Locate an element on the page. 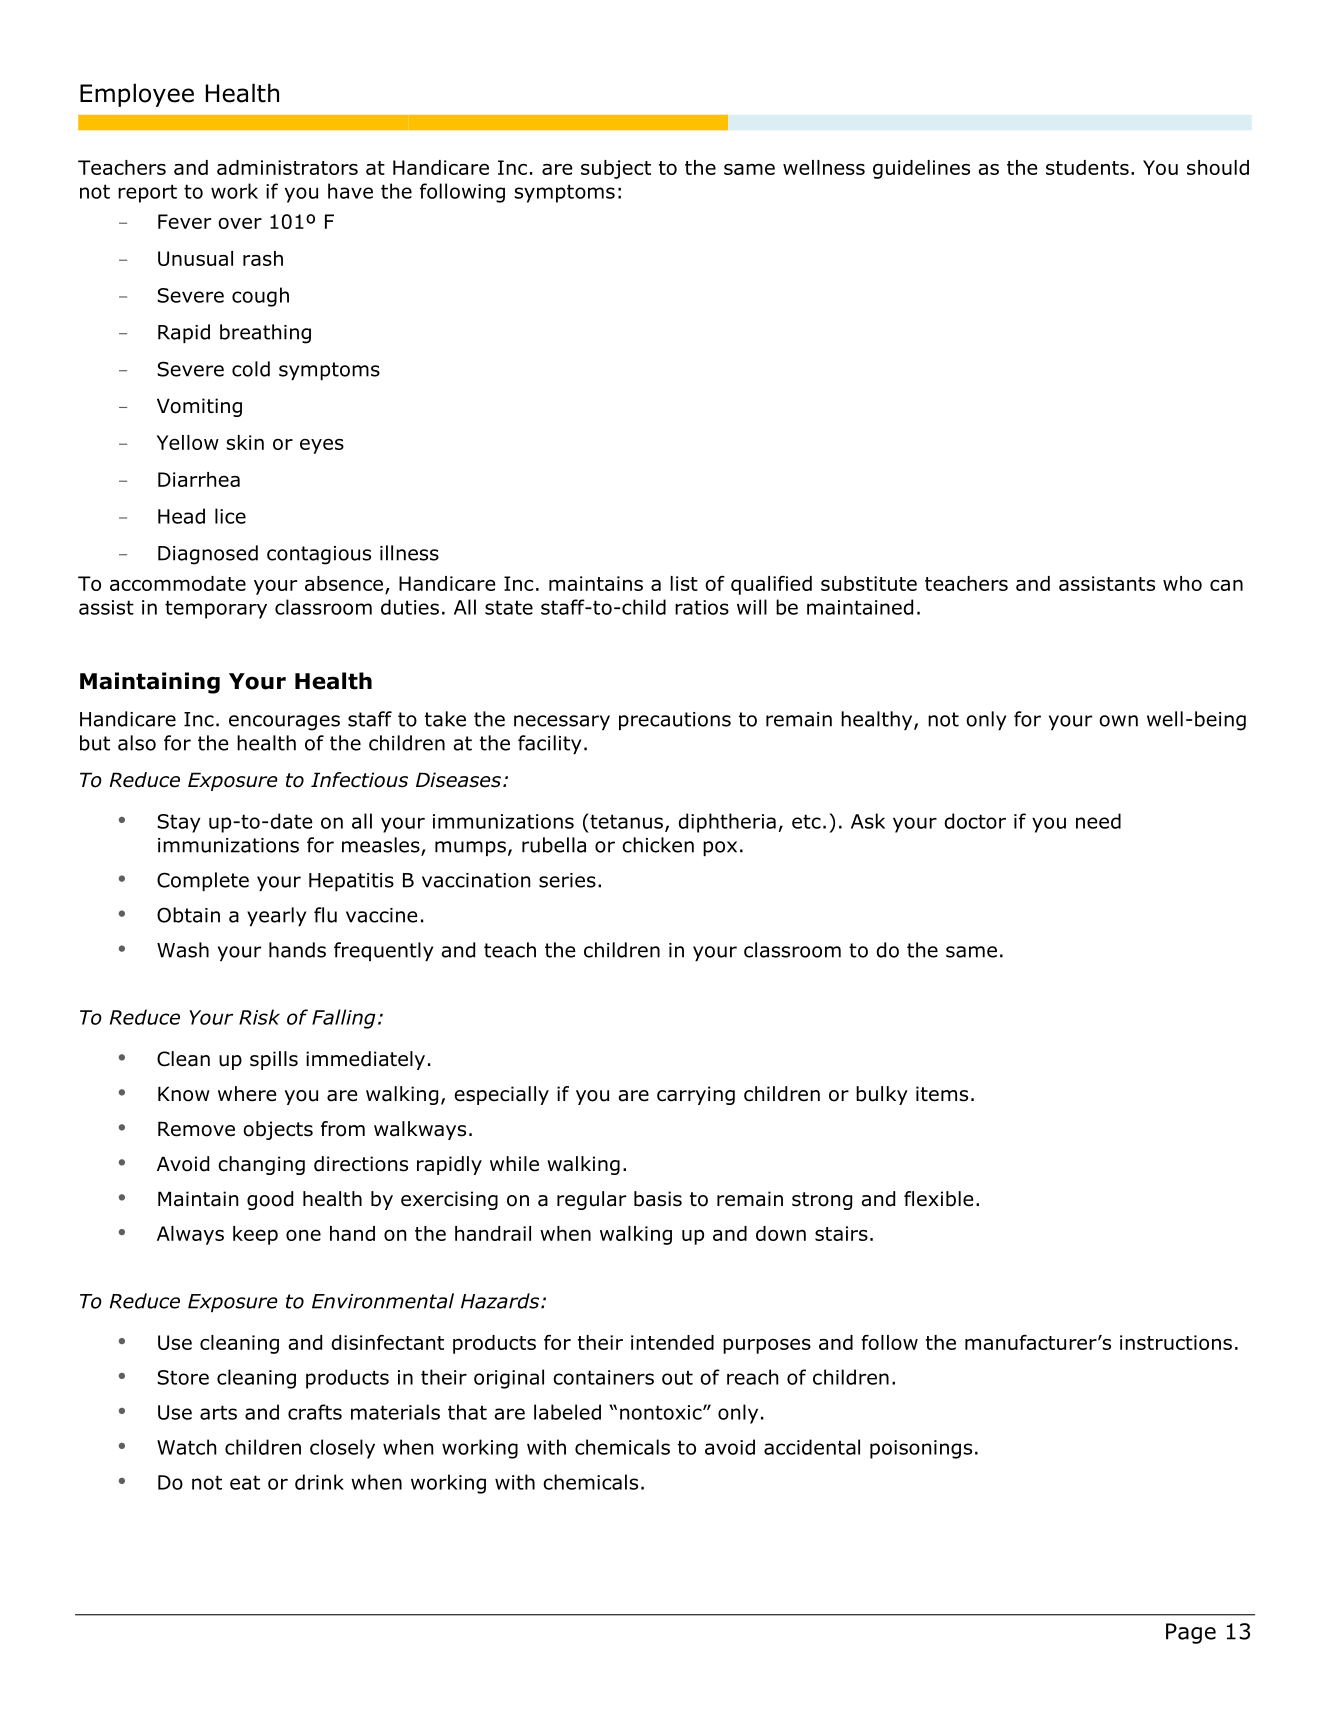 The height and width of the page is (1722, 1330). drink is located at coordinates (319, 1482).
